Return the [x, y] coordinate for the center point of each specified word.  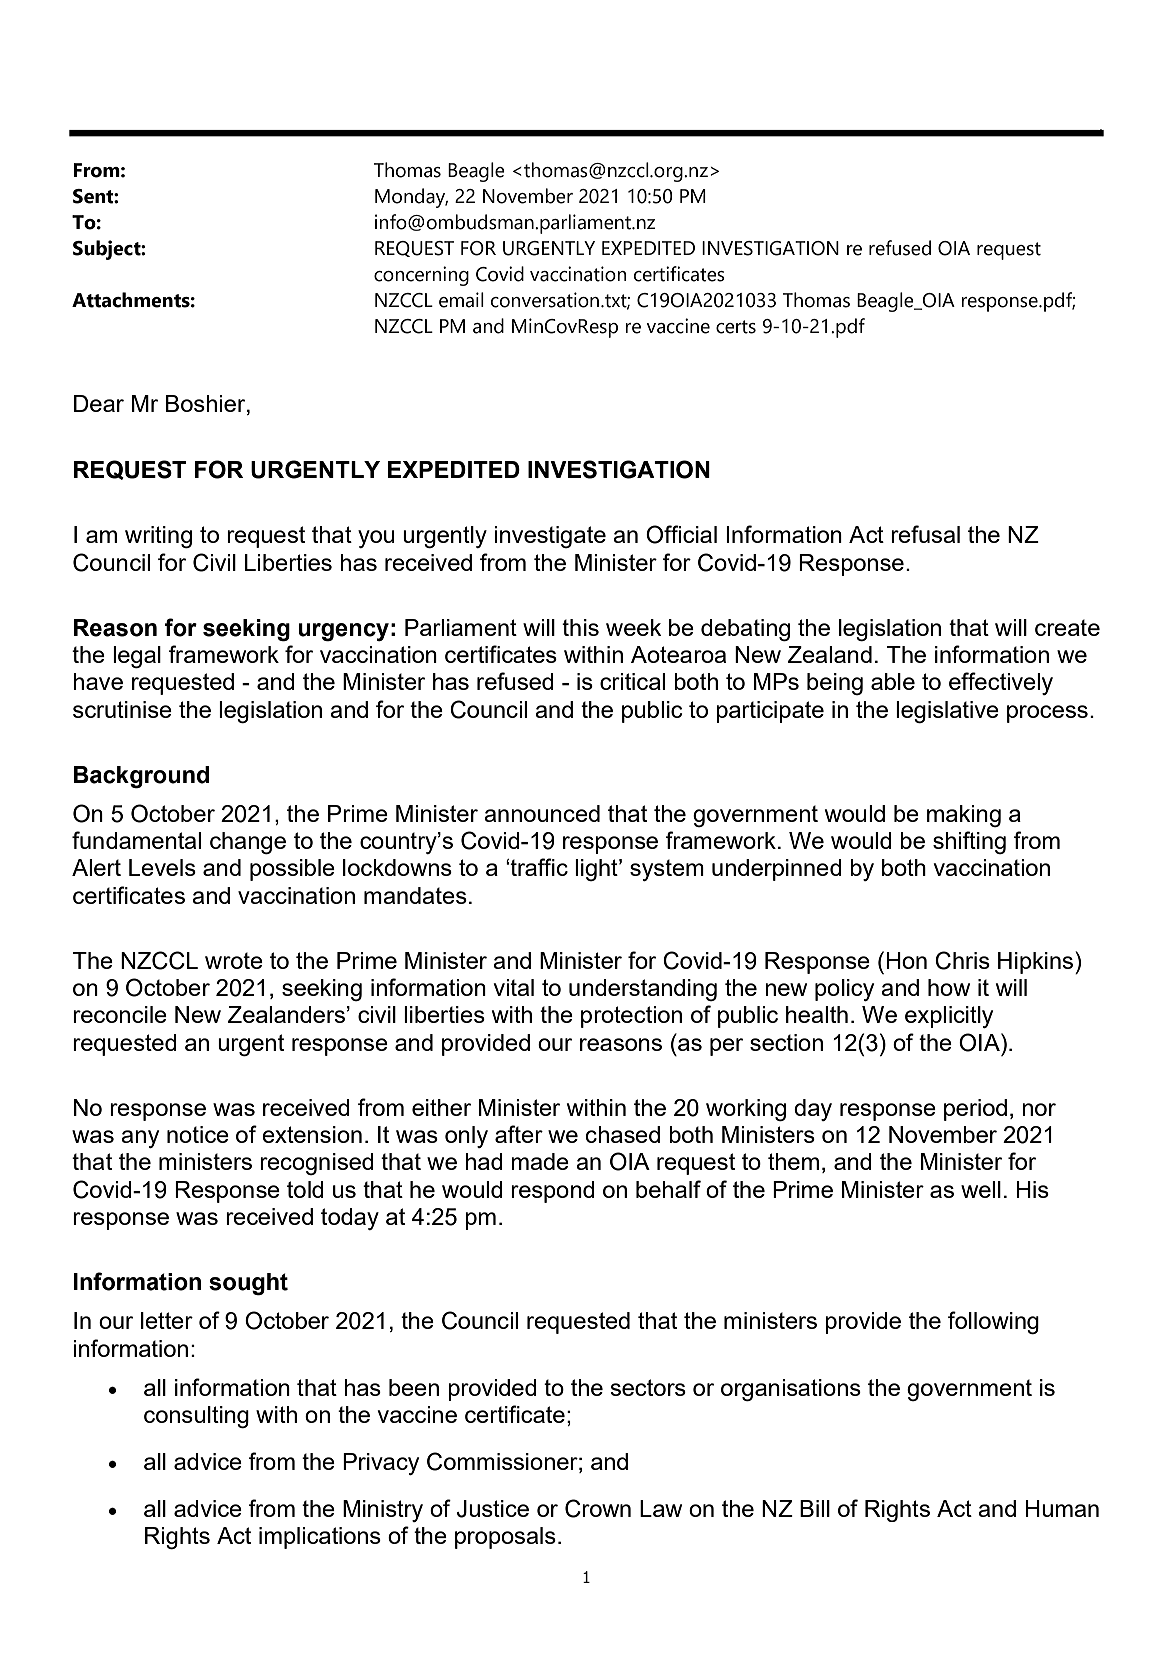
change [248, 843]
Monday [411, 198]
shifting [969, 842]
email [461, 300]
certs [736, 327]
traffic [539, 867]
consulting [196, 1417]
